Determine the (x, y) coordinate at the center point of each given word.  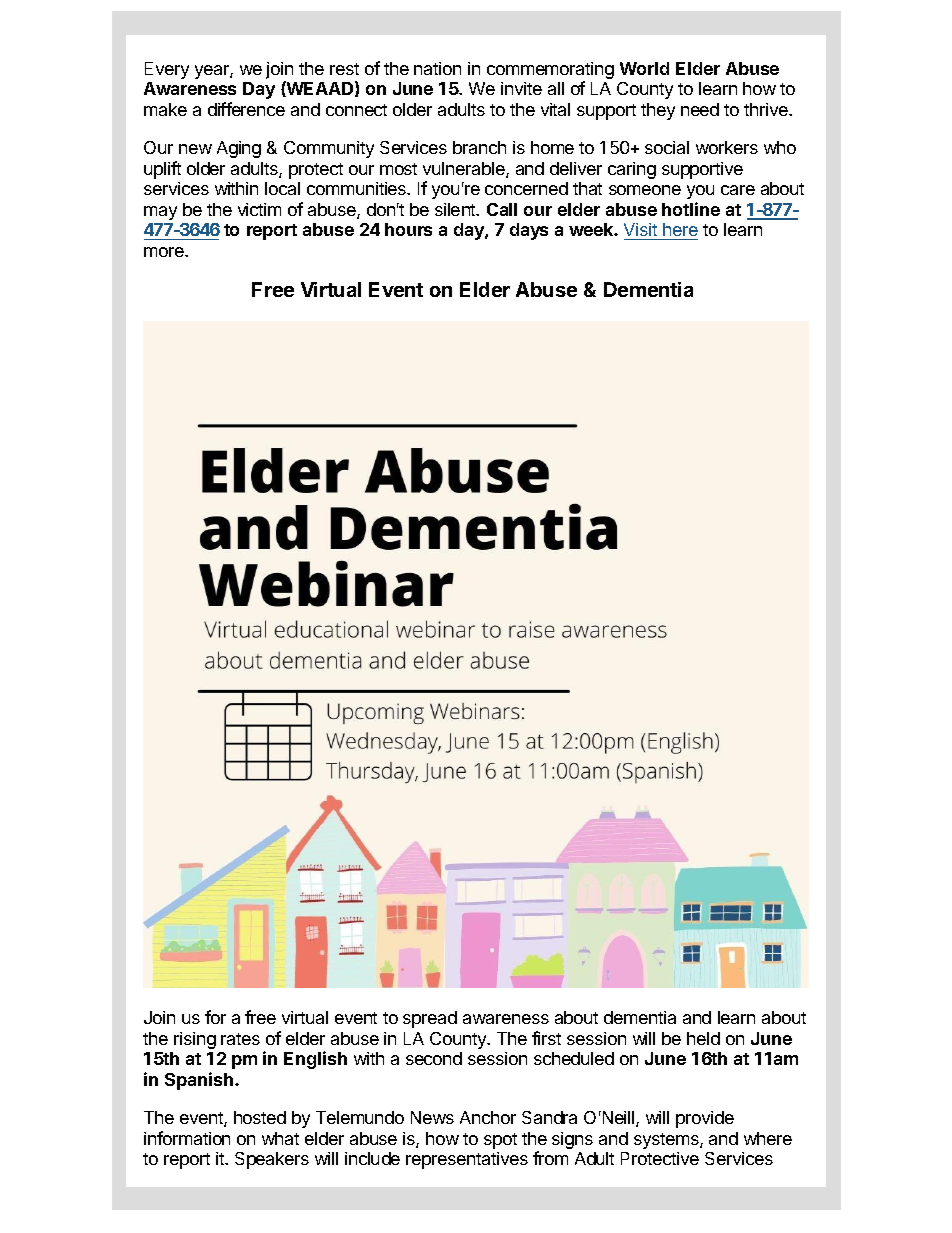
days (529, 231)
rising (195, 1040)
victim (259, 209)
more (165, 252)
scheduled (574, 1058)
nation (437, 68)
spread (430, 1019)
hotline (691, 209)
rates (240, 1039)
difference (246, 109)
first (546, 1038)
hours (408, 229)
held (703, 1038)
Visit (640, 229)
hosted (260, 1117)
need (700, 109)
